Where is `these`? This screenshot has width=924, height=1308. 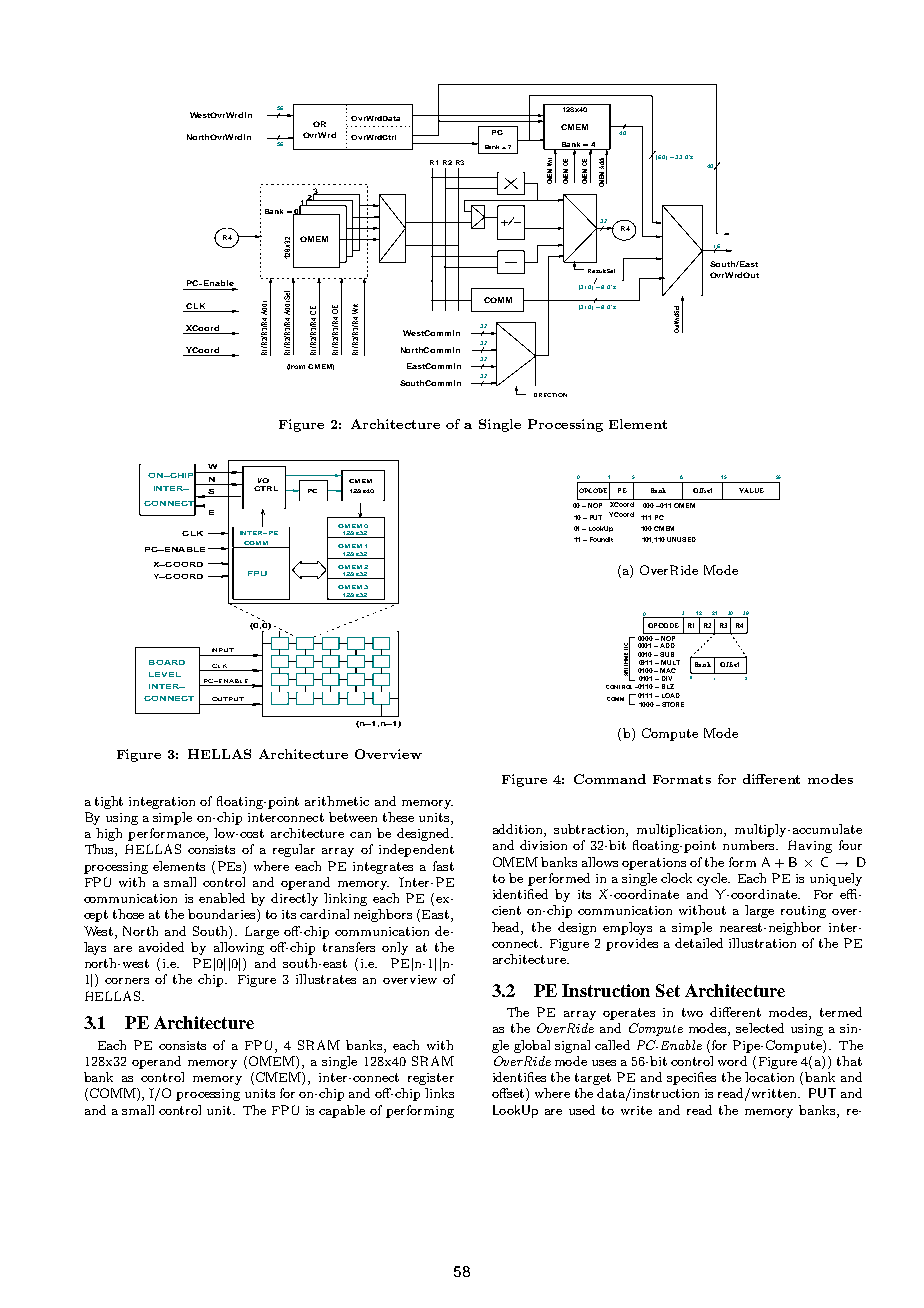 these is located at coordinates (398, 817).
